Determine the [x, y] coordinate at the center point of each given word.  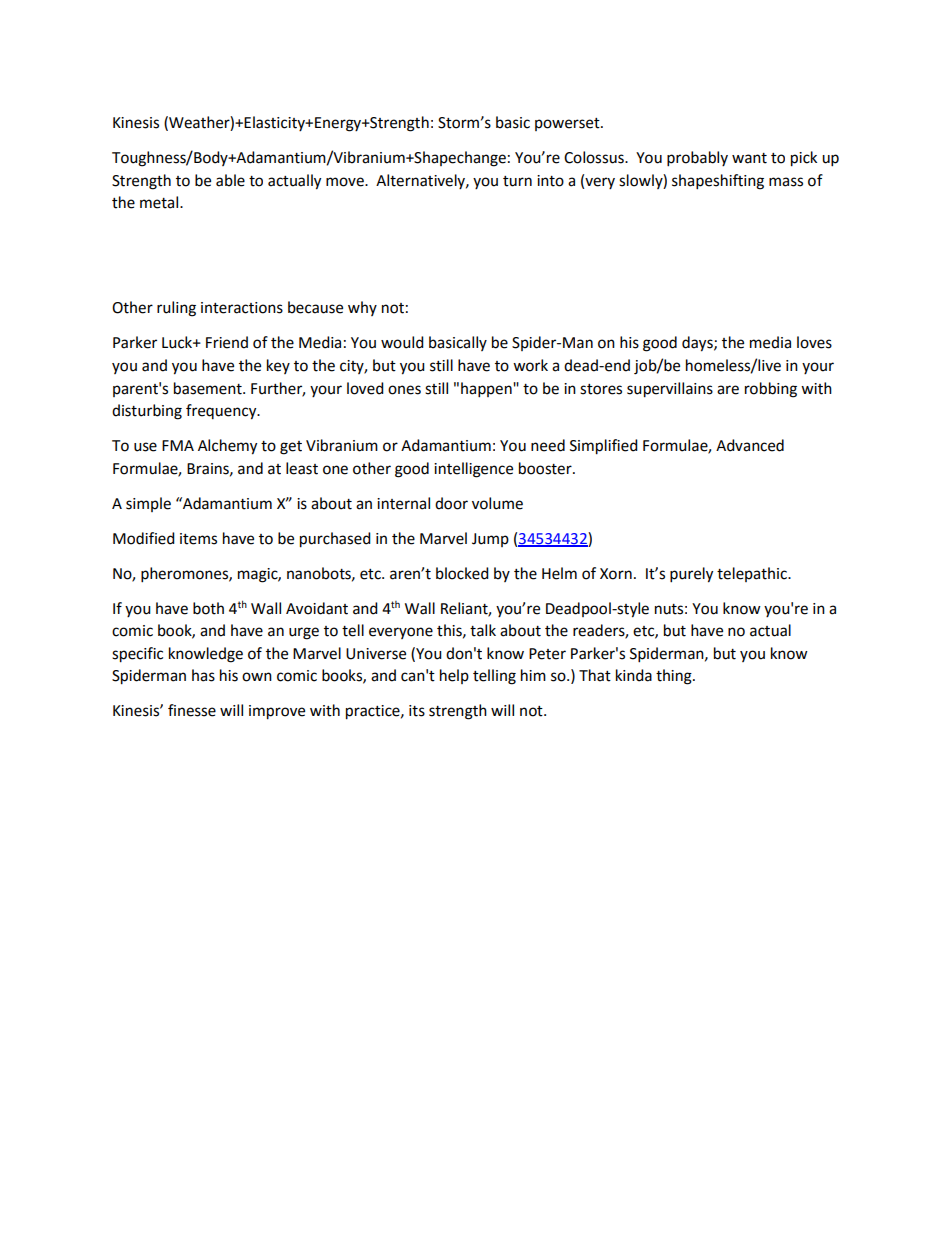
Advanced [750, 445]
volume [497, 503]
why [362, 308]
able [230, 180]
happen [487, 390]
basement [209, 388]
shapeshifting [718, 182]
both [208, 608]
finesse [192, 710]
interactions [242, 308]
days [698, 344]
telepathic [753, 574]
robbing [771, 390]
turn [517, 181]
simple [148, 504]
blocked [462, 573]
